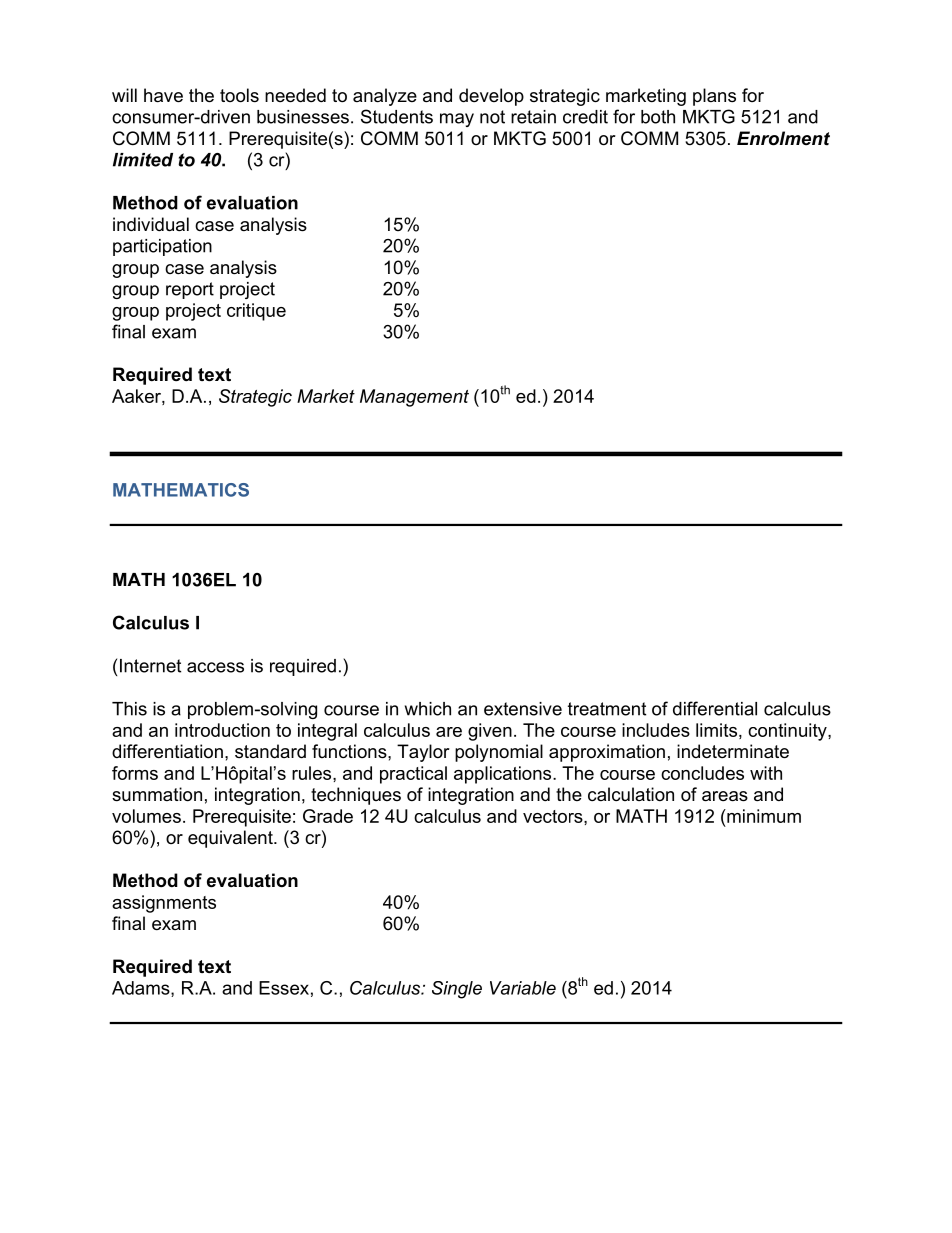 This page has width=952, height=1233. I want to click on may, so click(457, 120).
